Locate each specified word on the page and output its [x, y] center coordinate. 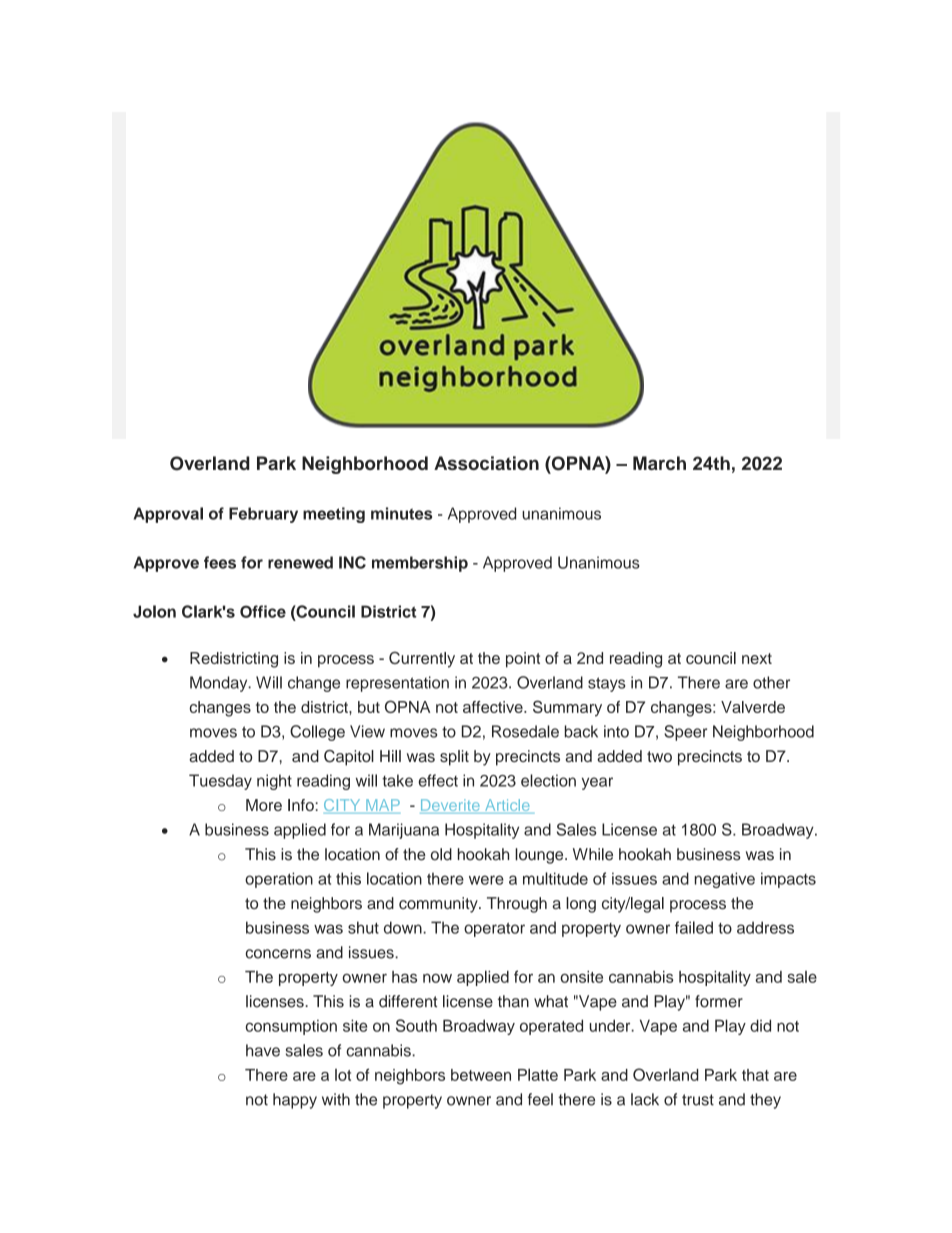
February [263, 515]
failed [694, 927]
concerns [278, 954]
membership [420, 564]
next [757, 658]
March [659, 463]
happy [295, 1101]
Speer [685, 733]
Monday [220, 684]
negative [725, 880]
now [437, 978]
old [441, 854]
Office [263, 611]
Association [486, 463]
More [264, 805]
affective [494, 707]
